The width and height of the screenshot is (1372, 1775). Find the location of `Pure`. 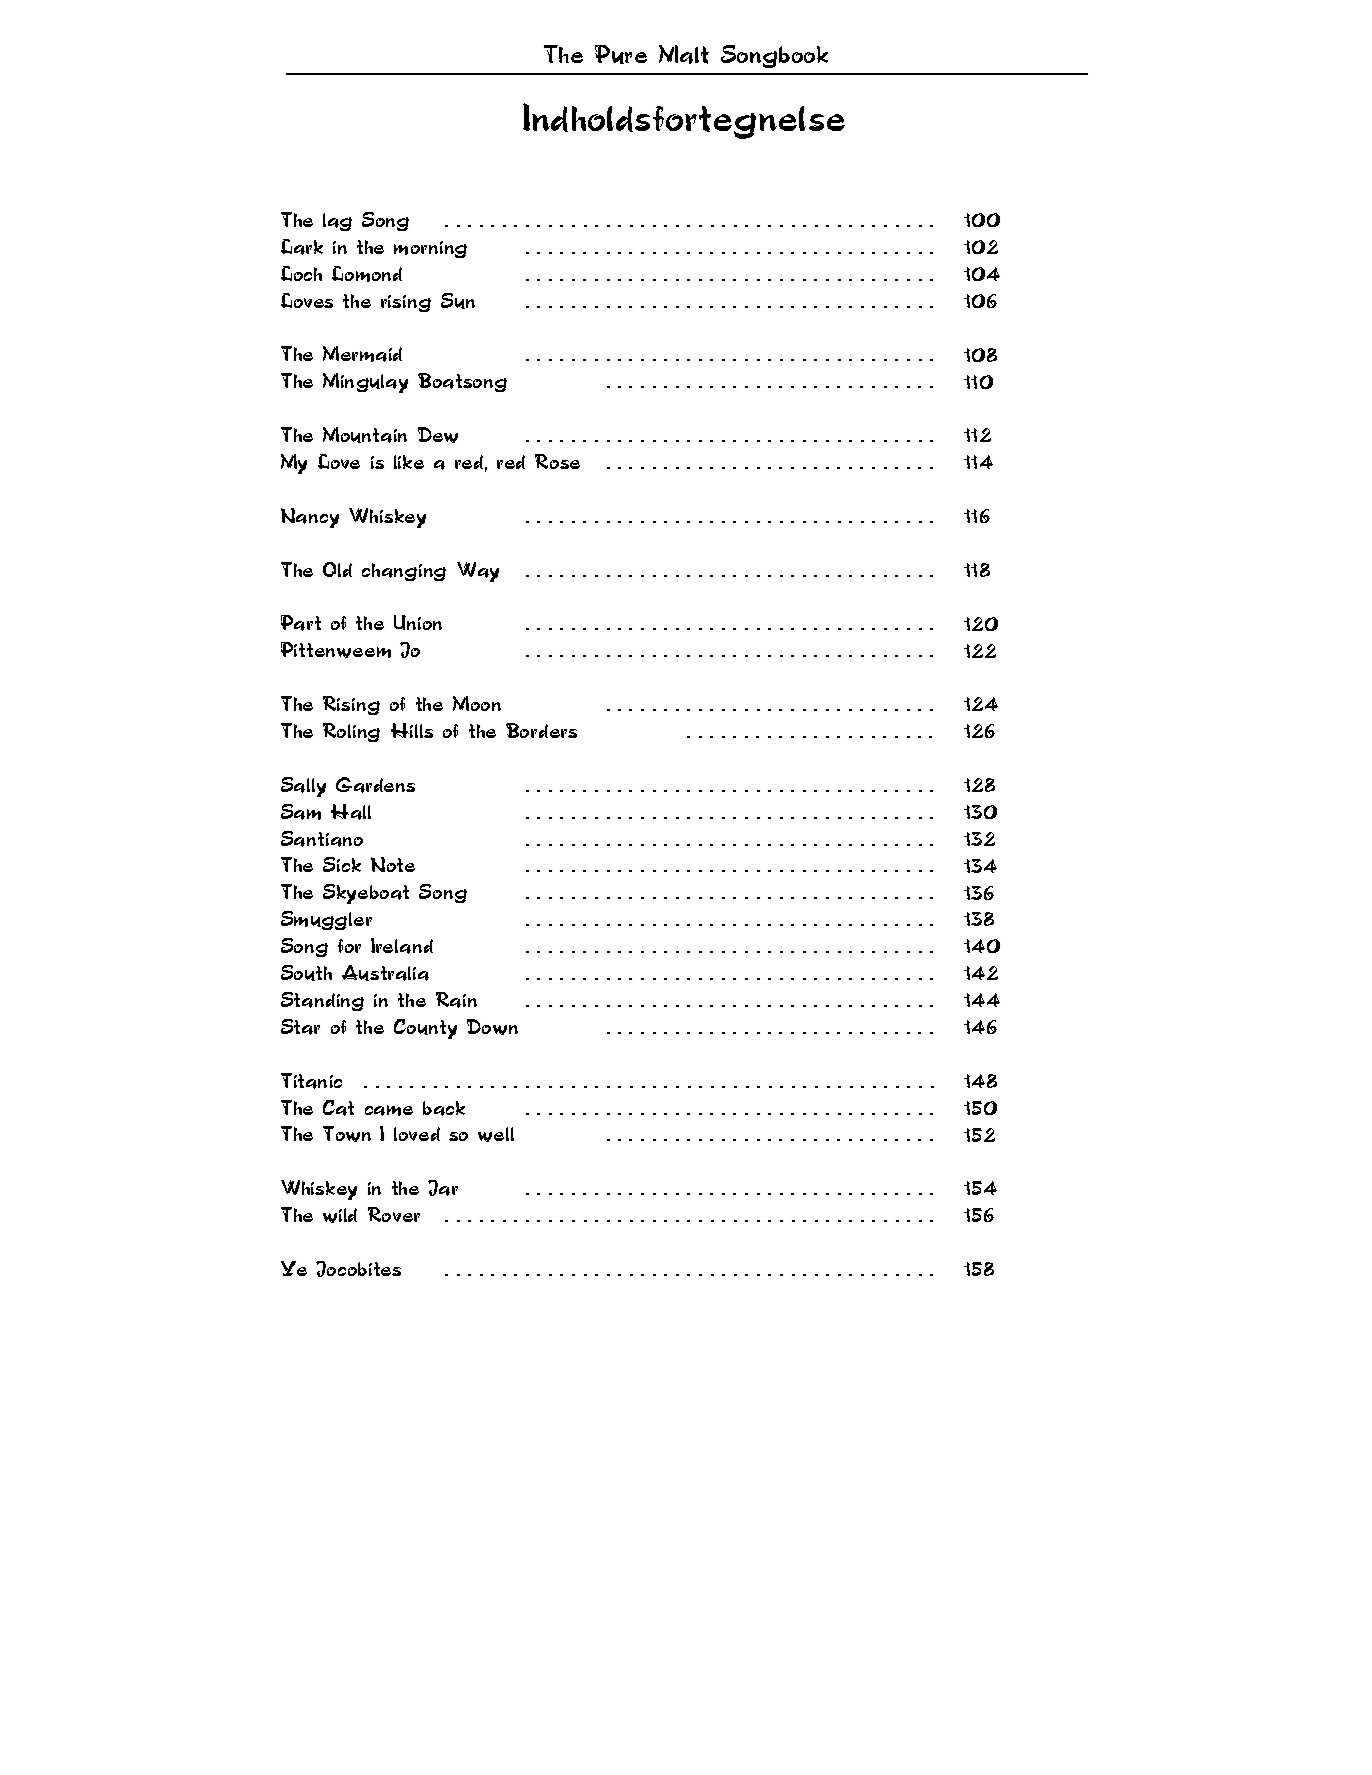

Pure is located at coordinates (621, 54).
